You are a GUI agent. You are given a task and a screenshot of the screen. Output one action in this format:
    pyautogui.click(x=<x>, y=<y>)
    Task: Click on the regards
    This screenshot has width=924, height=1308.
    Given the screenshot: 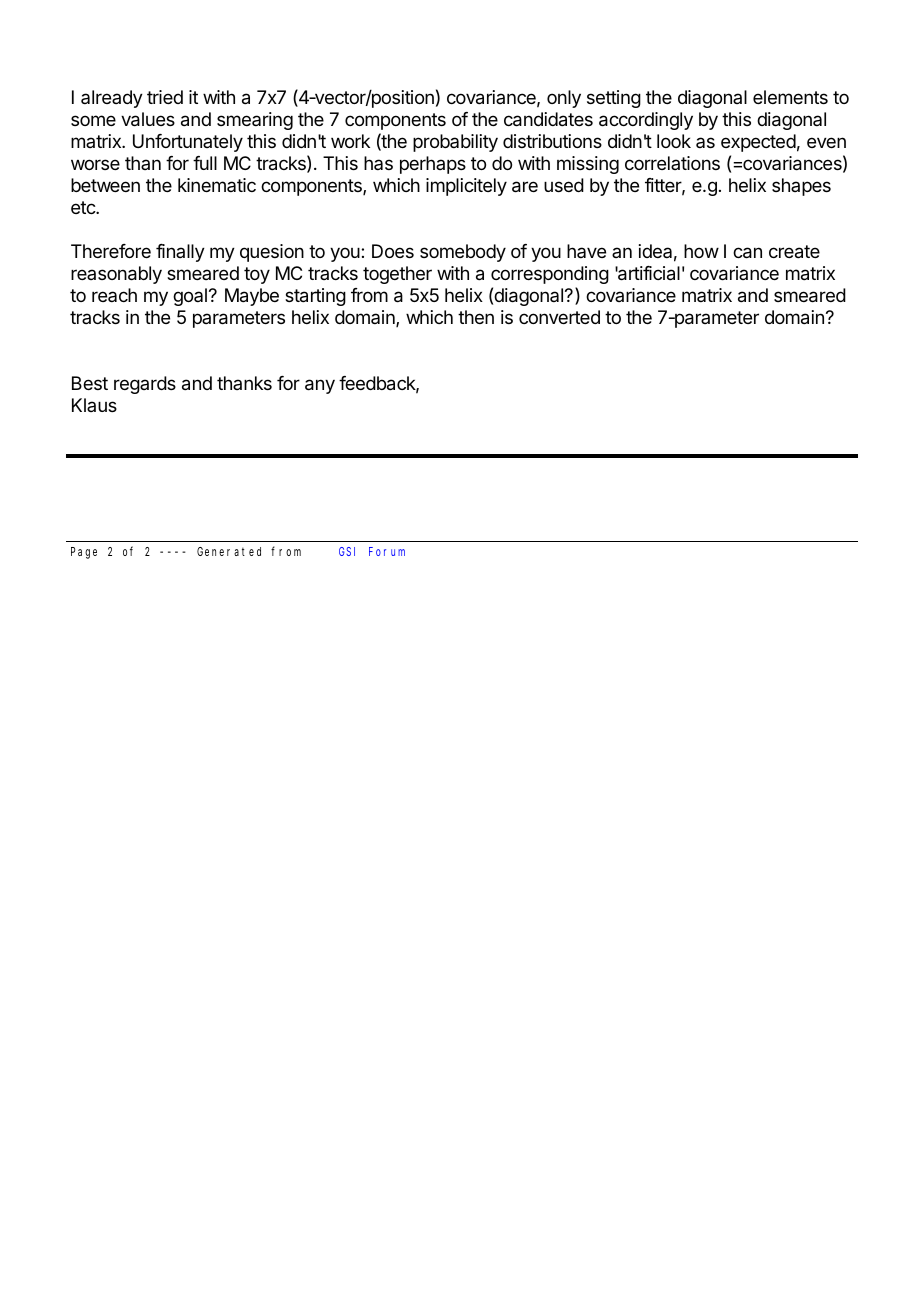 What is the action you would take?
    pyautogui.click(x=145, y=385)
